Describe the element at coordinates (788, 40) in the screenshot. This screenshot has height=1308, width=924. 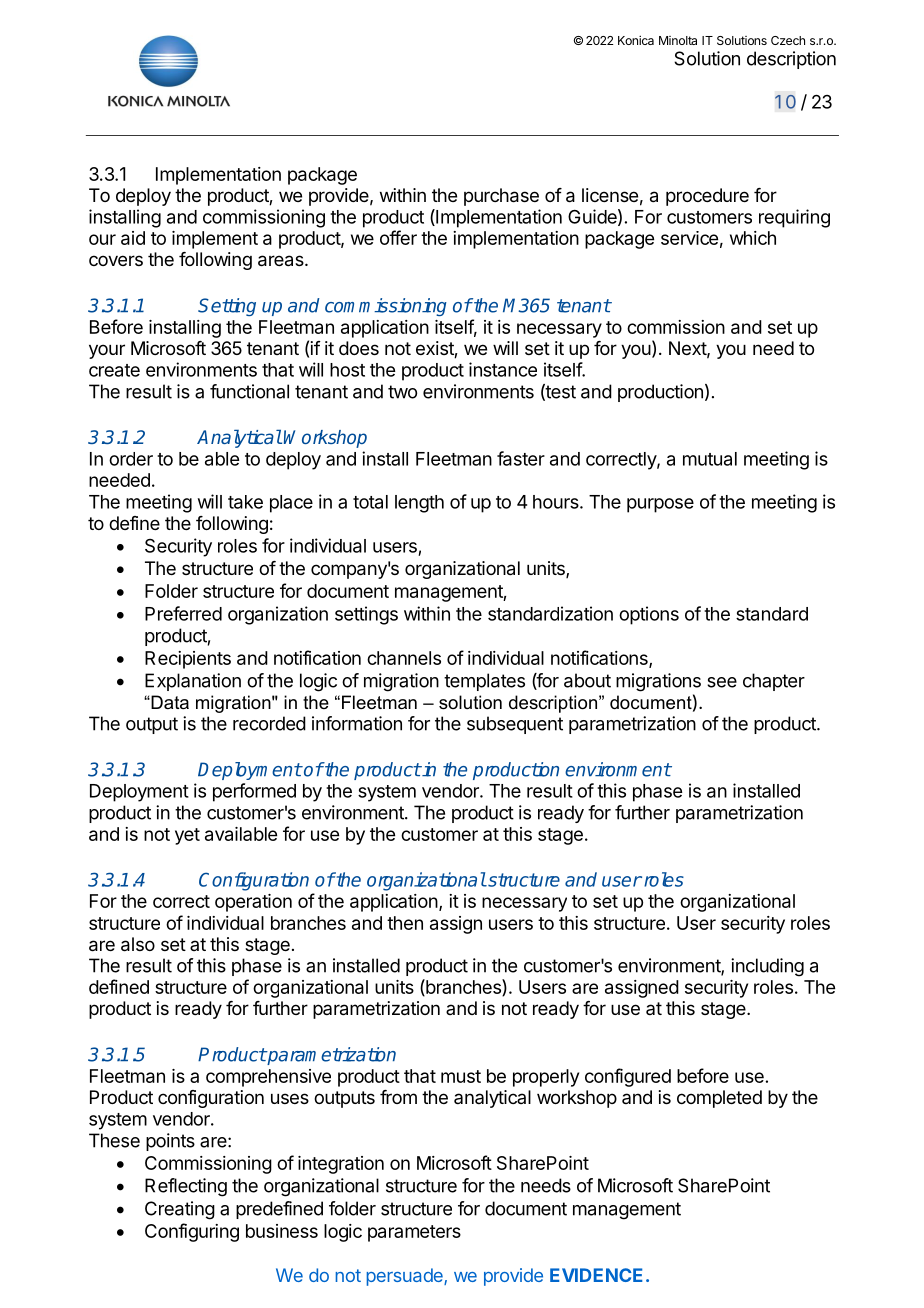
I see `Czech` at that location.
